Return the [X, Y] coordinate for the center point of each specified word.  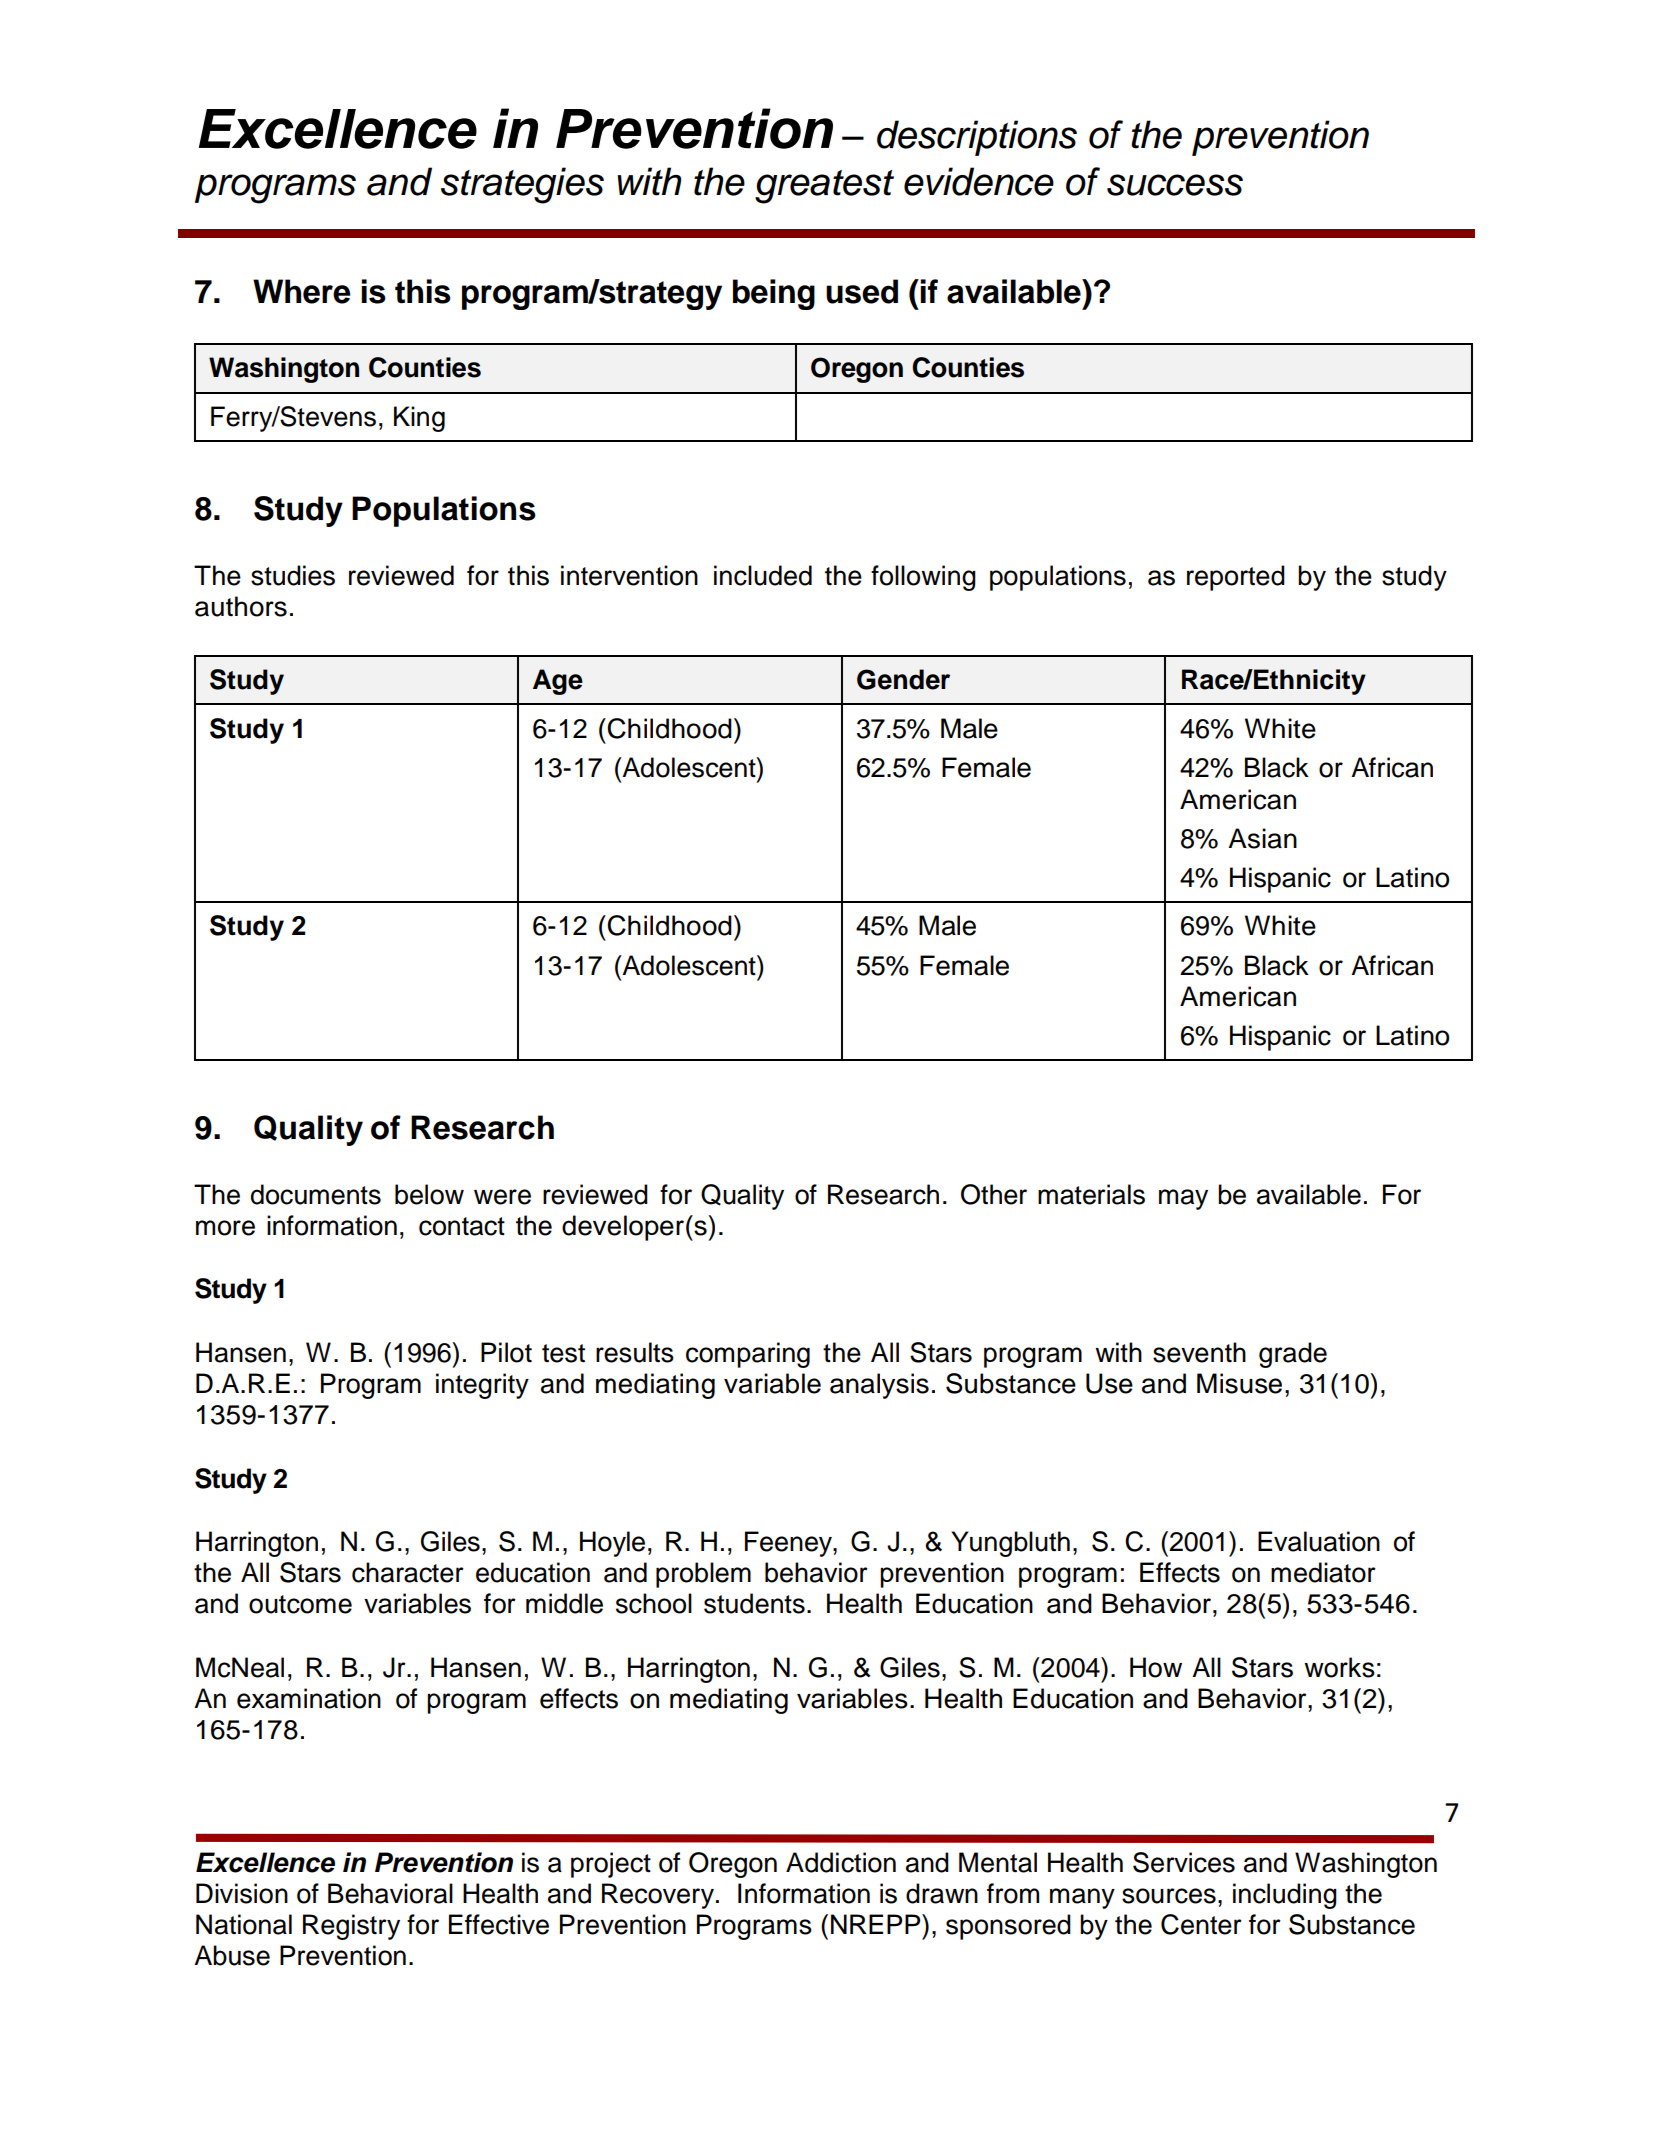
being [774, 294]
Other [994, 1194]
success [1175, 185]
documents [316, 1194]
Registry [351, 1927]
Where [301, 291]
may [1183, 1199]
